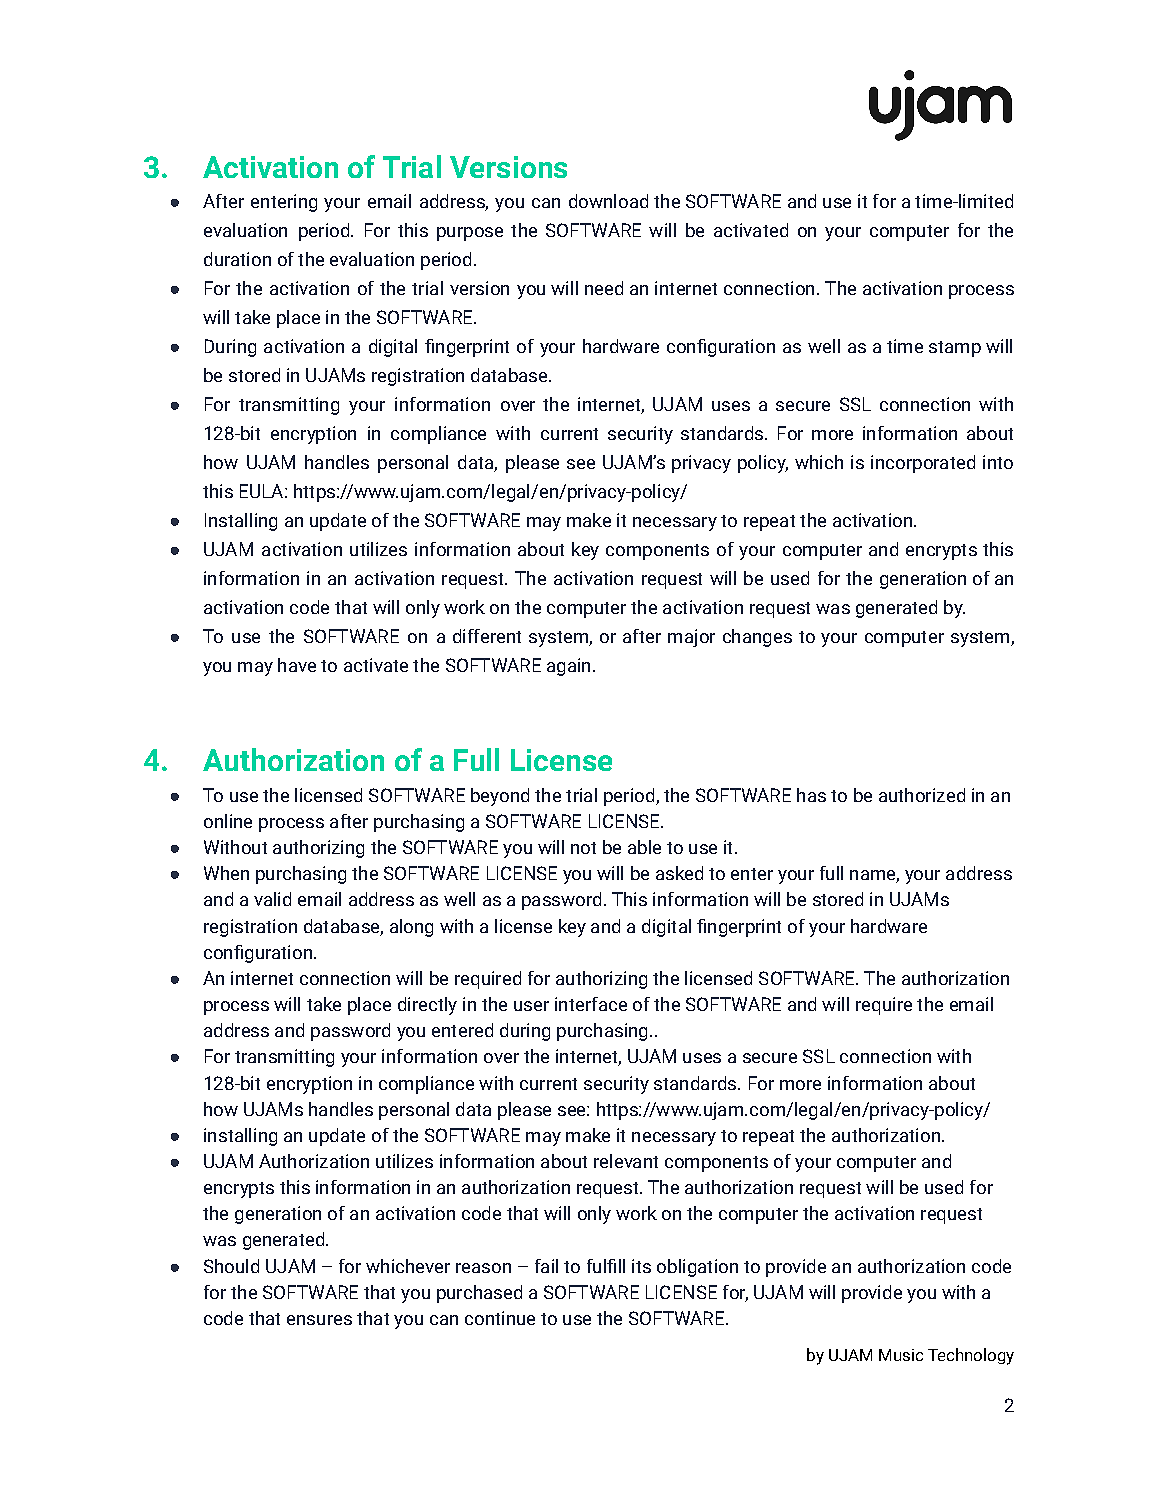 The image size is (1150, 1488). I want to click on duration, so click(237, 259).
